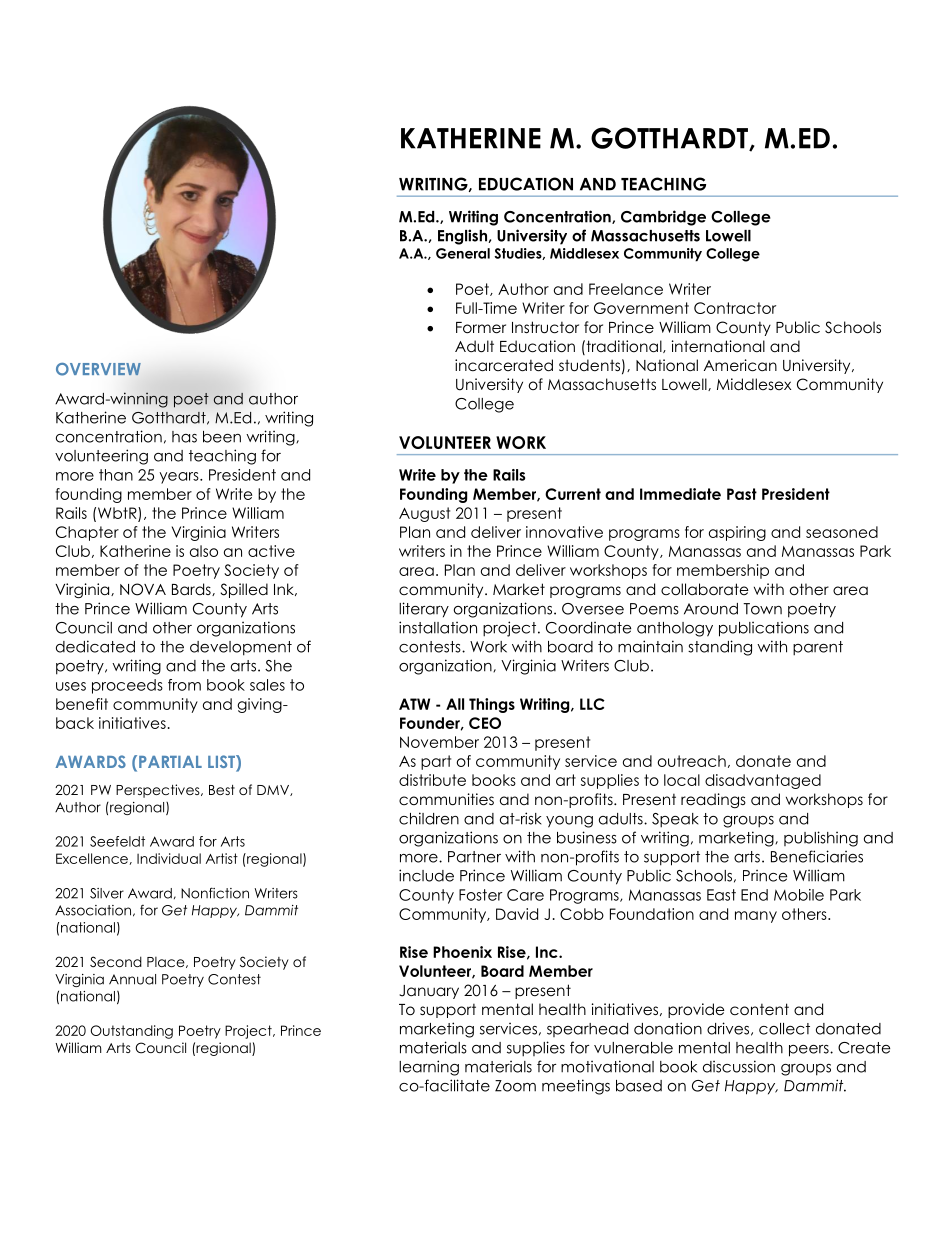  I want to click on Cambridge, so click(663, 218).
